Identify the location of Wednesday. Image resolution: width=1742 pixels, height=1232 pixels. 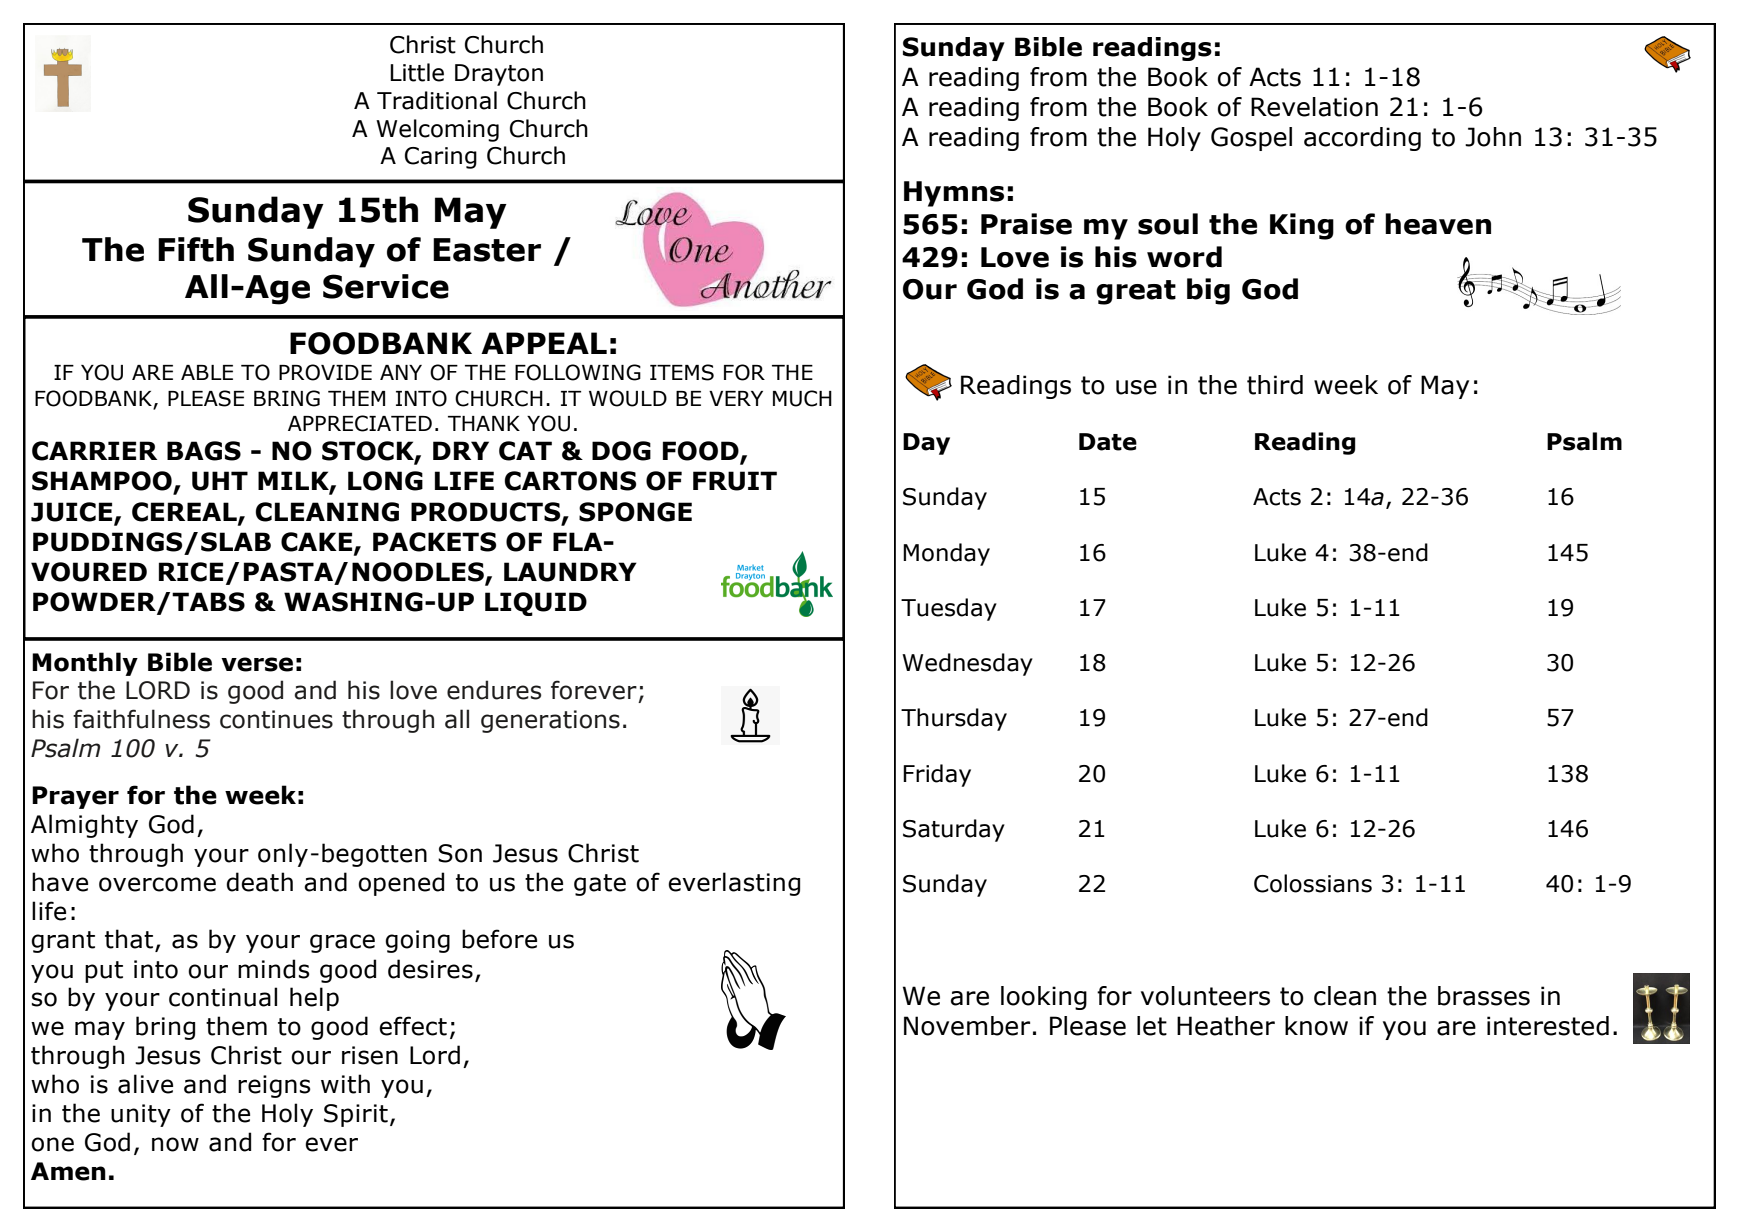
(967, 664).
